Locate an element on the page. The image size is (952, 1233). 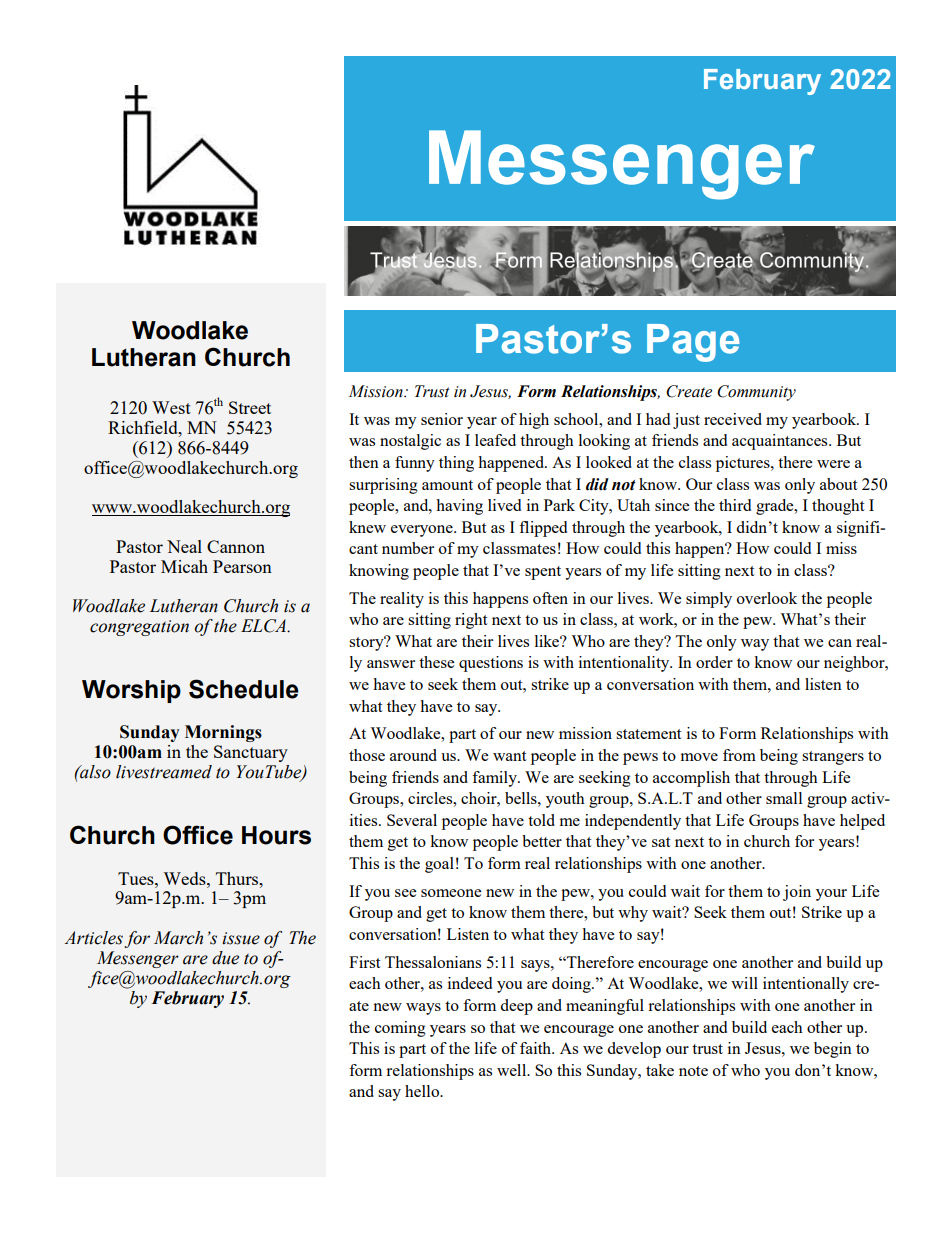
Micah is located at coordinates (184, 566).
